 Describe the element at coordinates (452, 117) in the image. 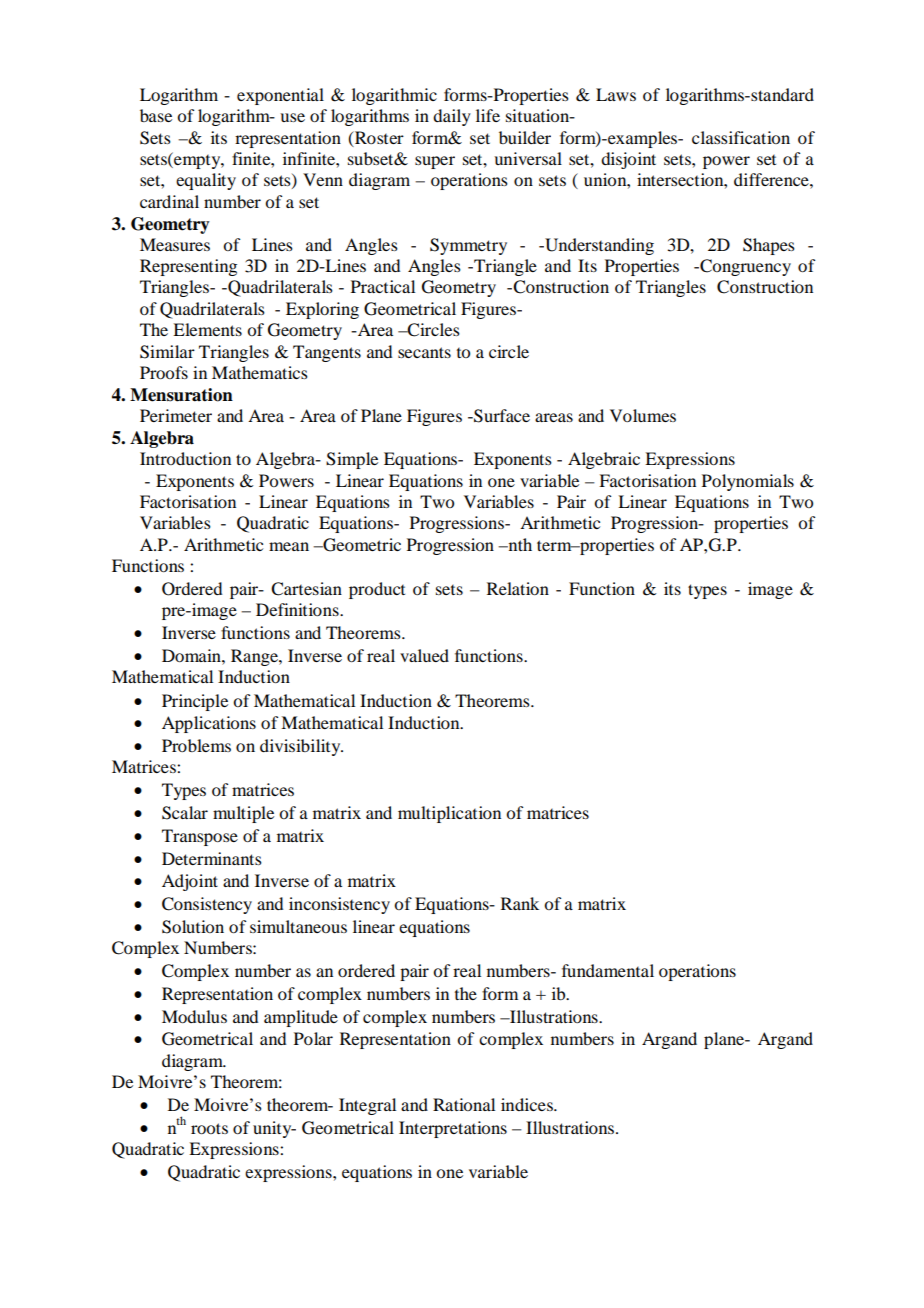

I see `daily` at that location.
